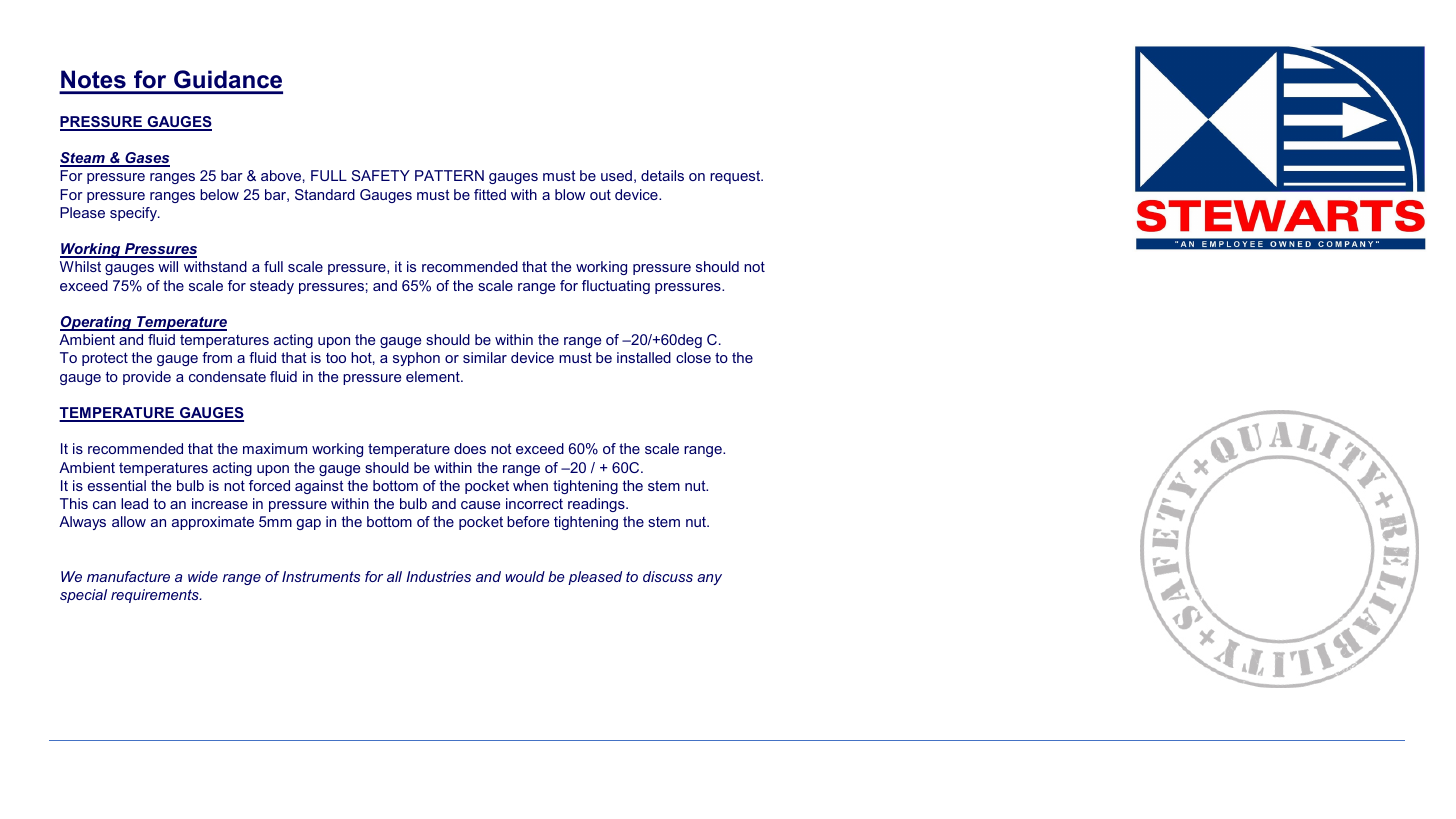  What do you see at coordinates (470, 448) in the page?
I see `does` at bounding box center [470, 448].
